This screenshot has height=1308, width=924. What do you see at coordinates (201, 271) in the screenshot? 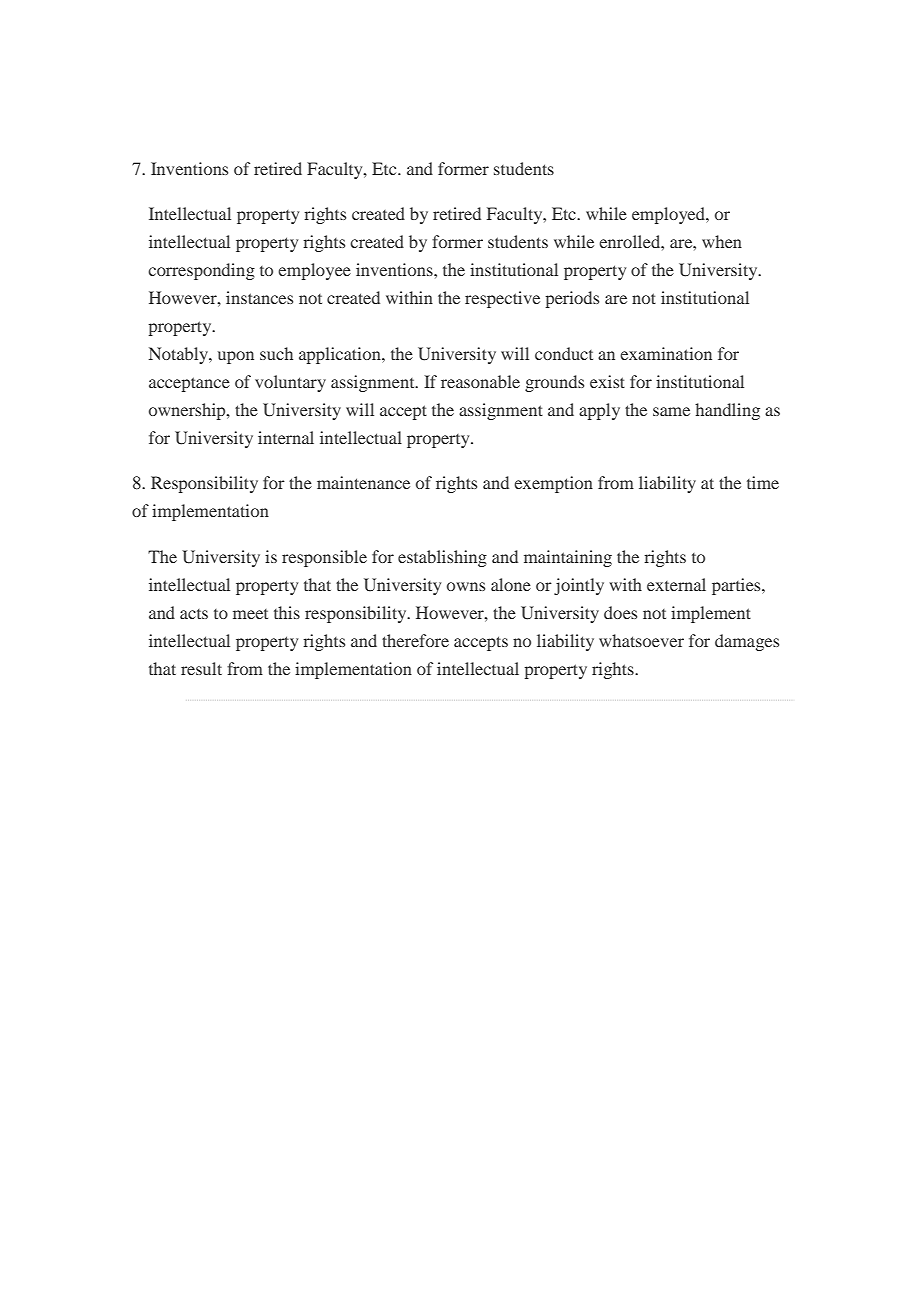
I see `corresponding` at bounding box center [201, 271].
